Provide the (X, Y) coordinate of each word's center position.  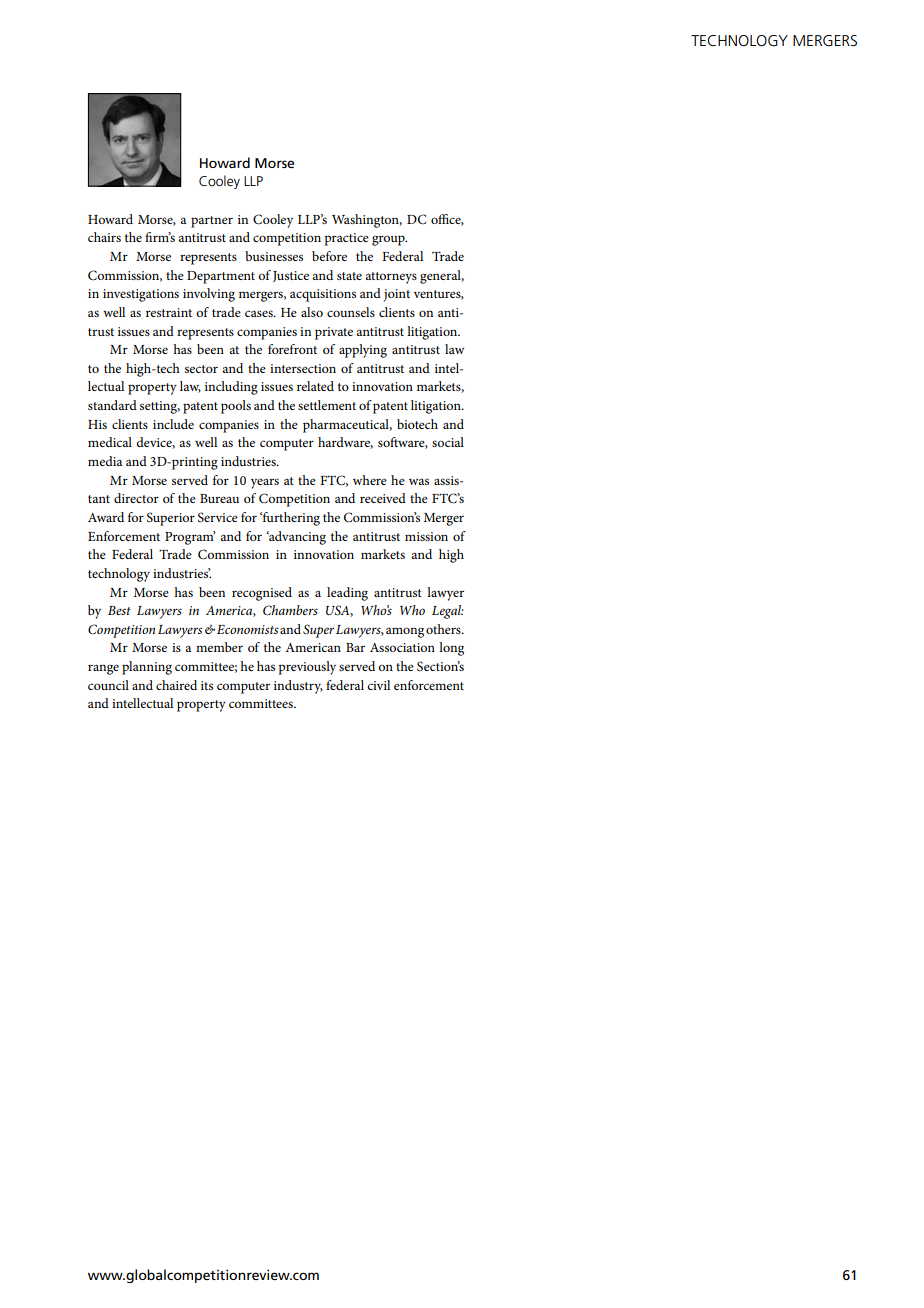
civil (378, 685)
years (265, 483)
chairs (104, 237)
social (448, 442)
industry (298, 687)
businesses (274, 256)
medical (110, 442)
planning (147, 668)
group (389, 240)
